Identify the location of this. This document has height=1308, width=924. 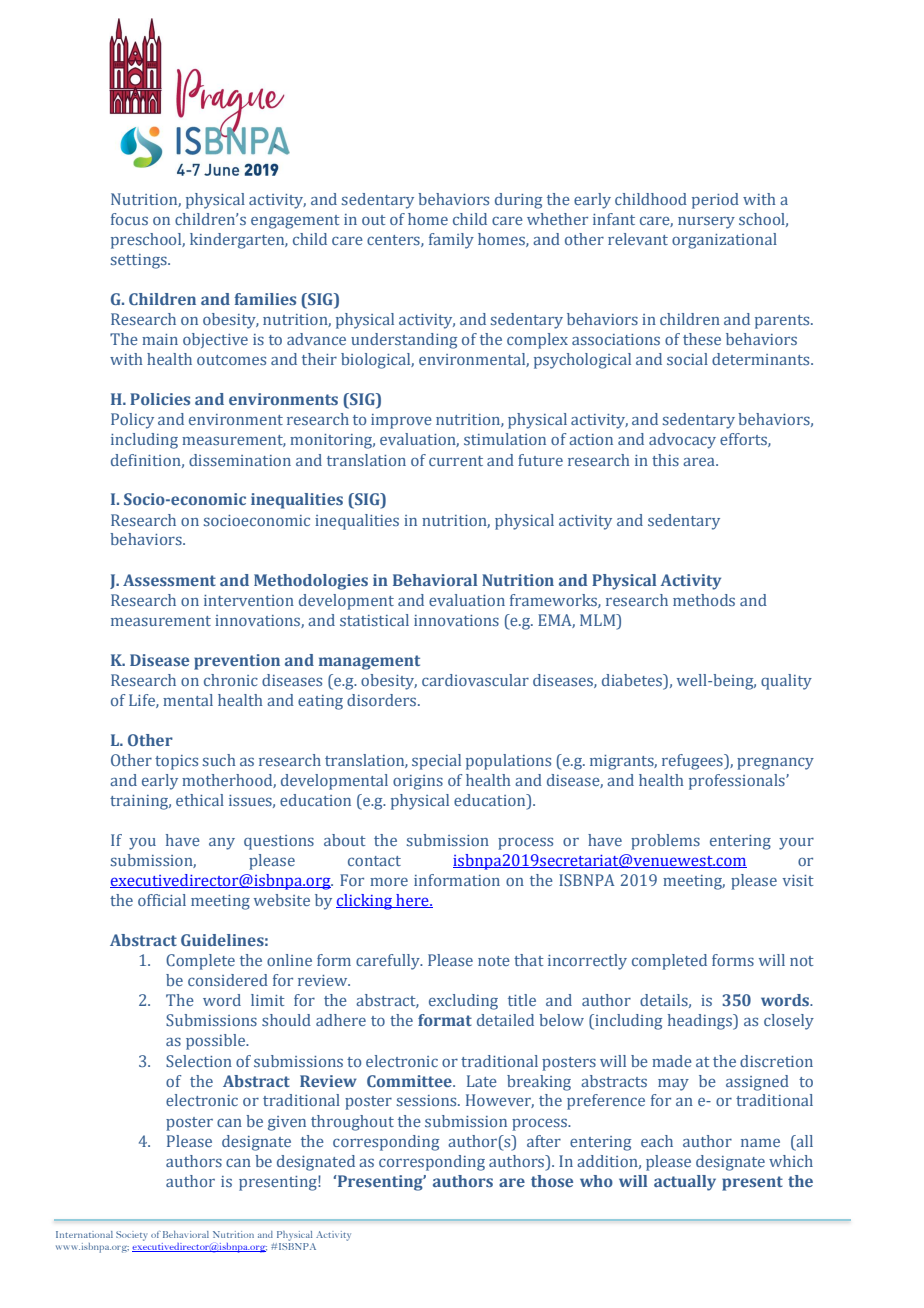
(665, 460).
